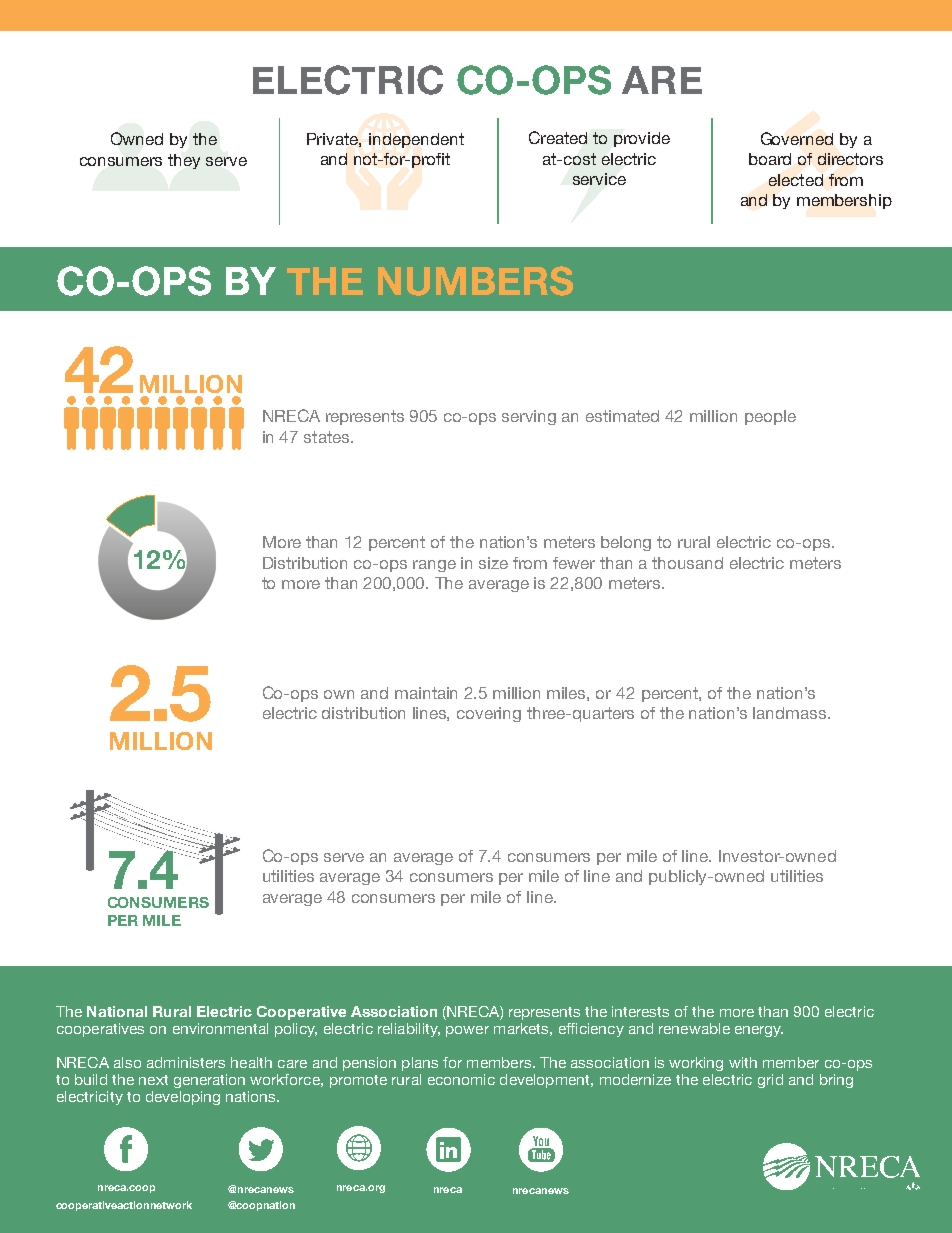 This screenshot has width=952, height=1233. Describe the element at coordinates (770, 159) in the screenshot. I see `board` at that location.
